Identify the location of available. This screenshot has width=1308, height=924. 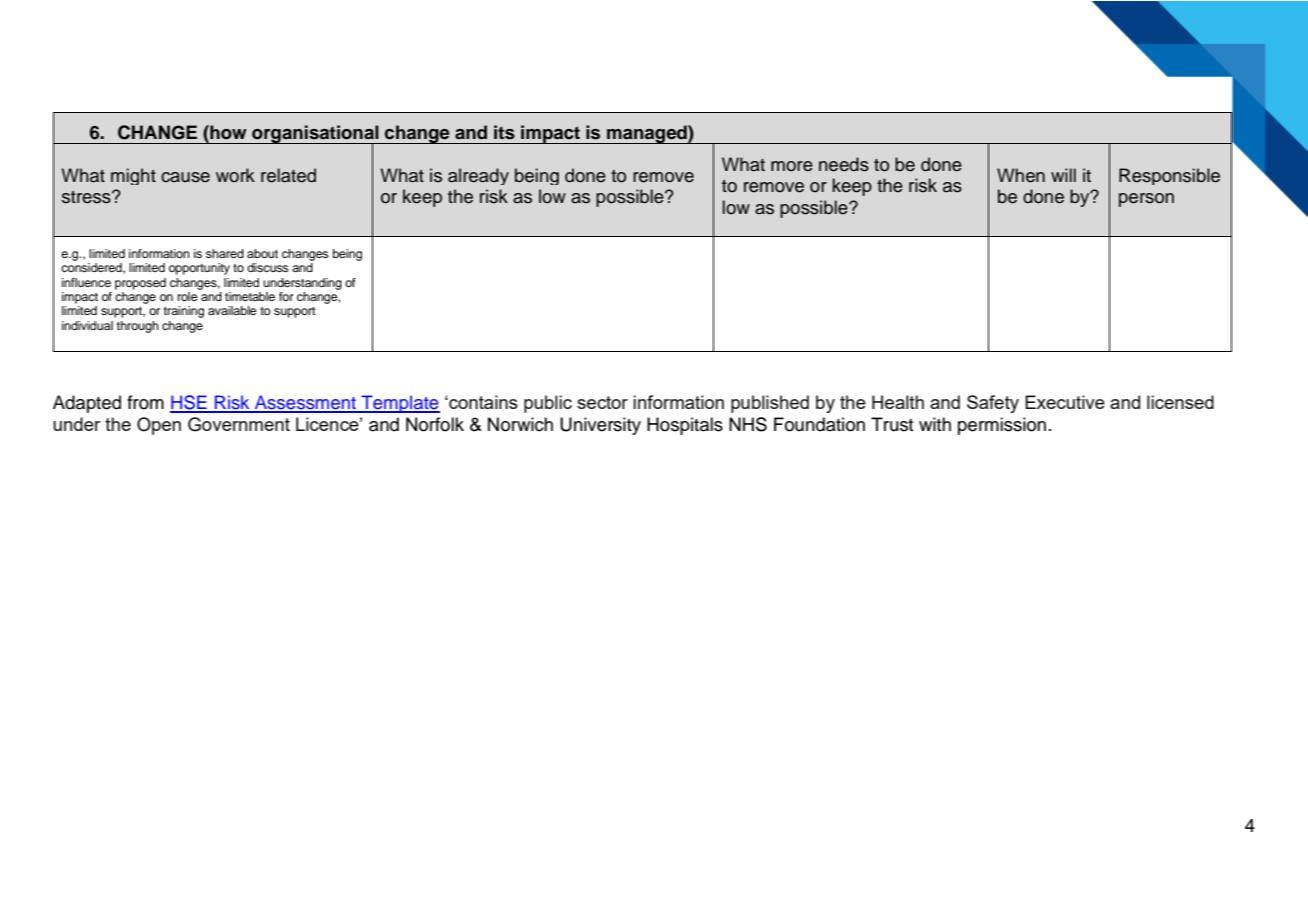
(232, 310).
